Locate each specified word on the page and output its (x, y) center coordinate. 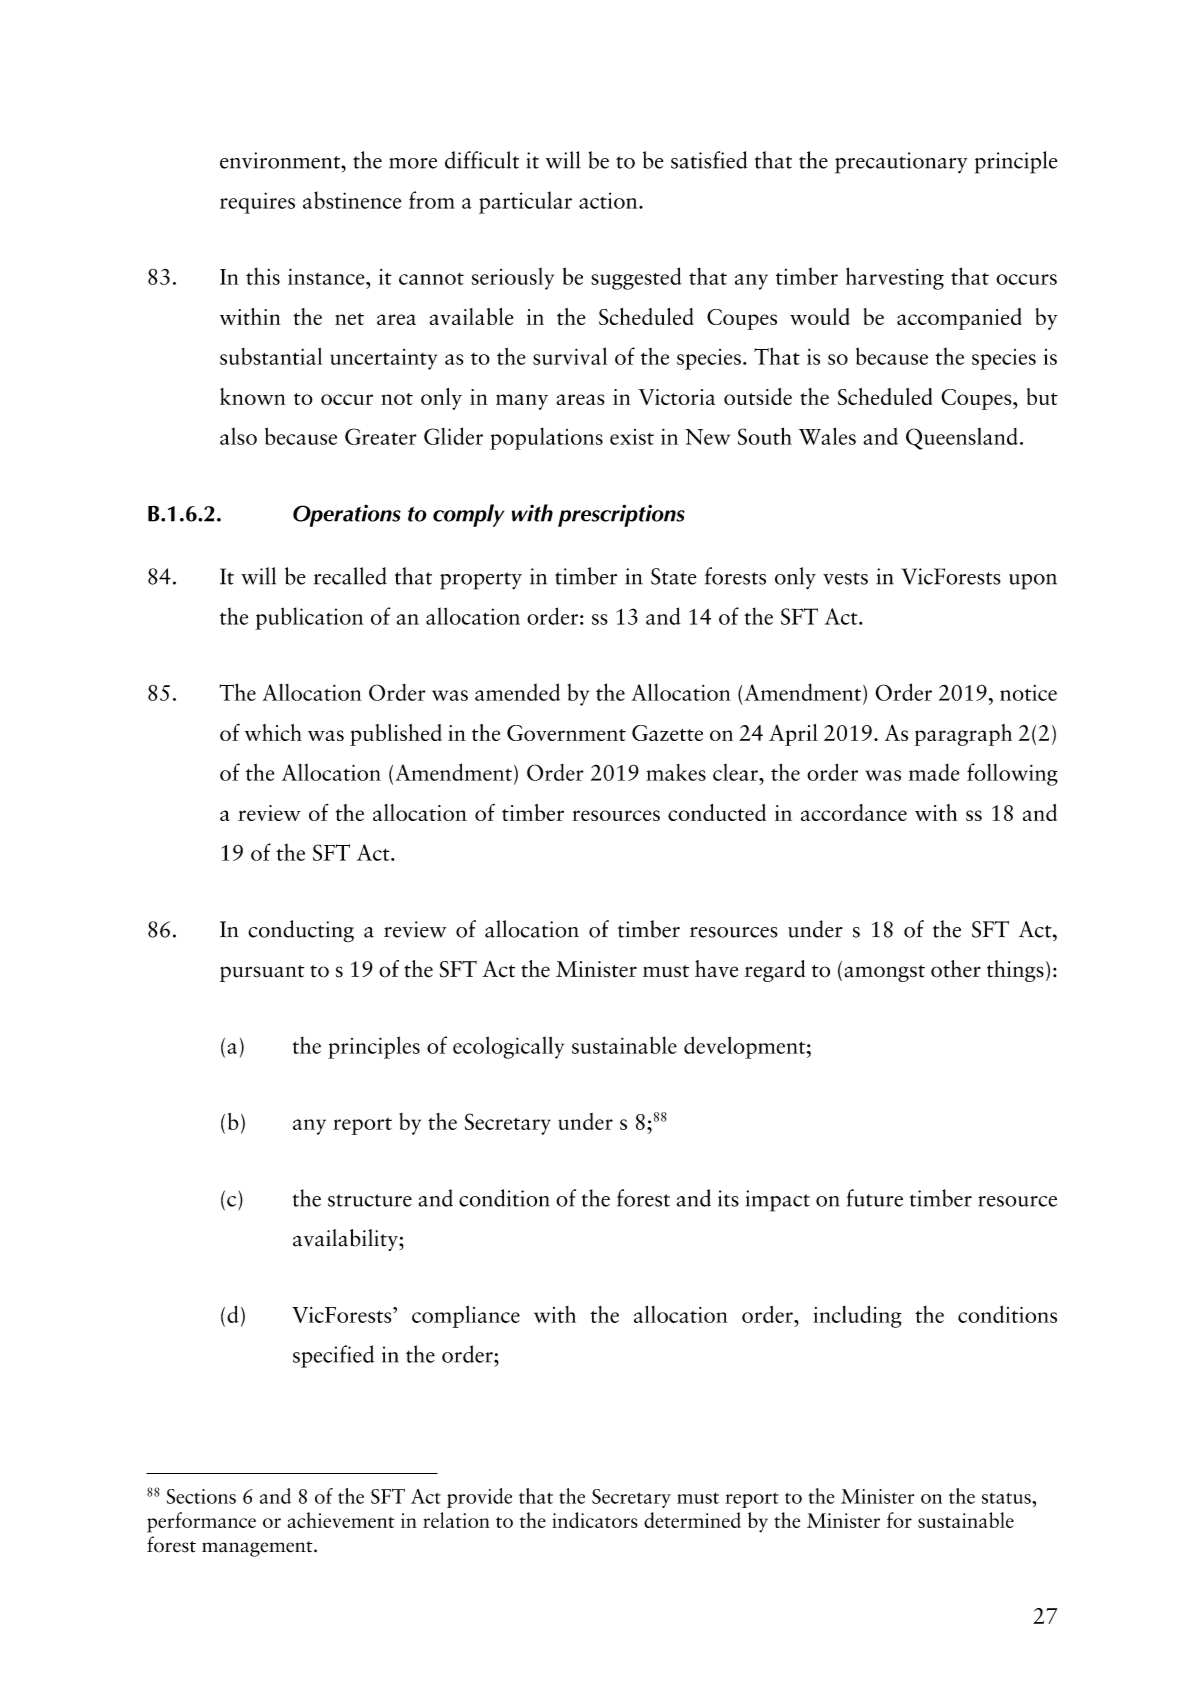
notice (1028, 693)
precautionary (901, 163)
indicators (595, 1520)
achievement (341, 1520)
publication (309, 618)
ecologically (508, 1047)
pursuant (262, 973)
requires (257, 203)
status (1007, 1498)
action (609, 200)
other (956, 969)
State (674, 576)
